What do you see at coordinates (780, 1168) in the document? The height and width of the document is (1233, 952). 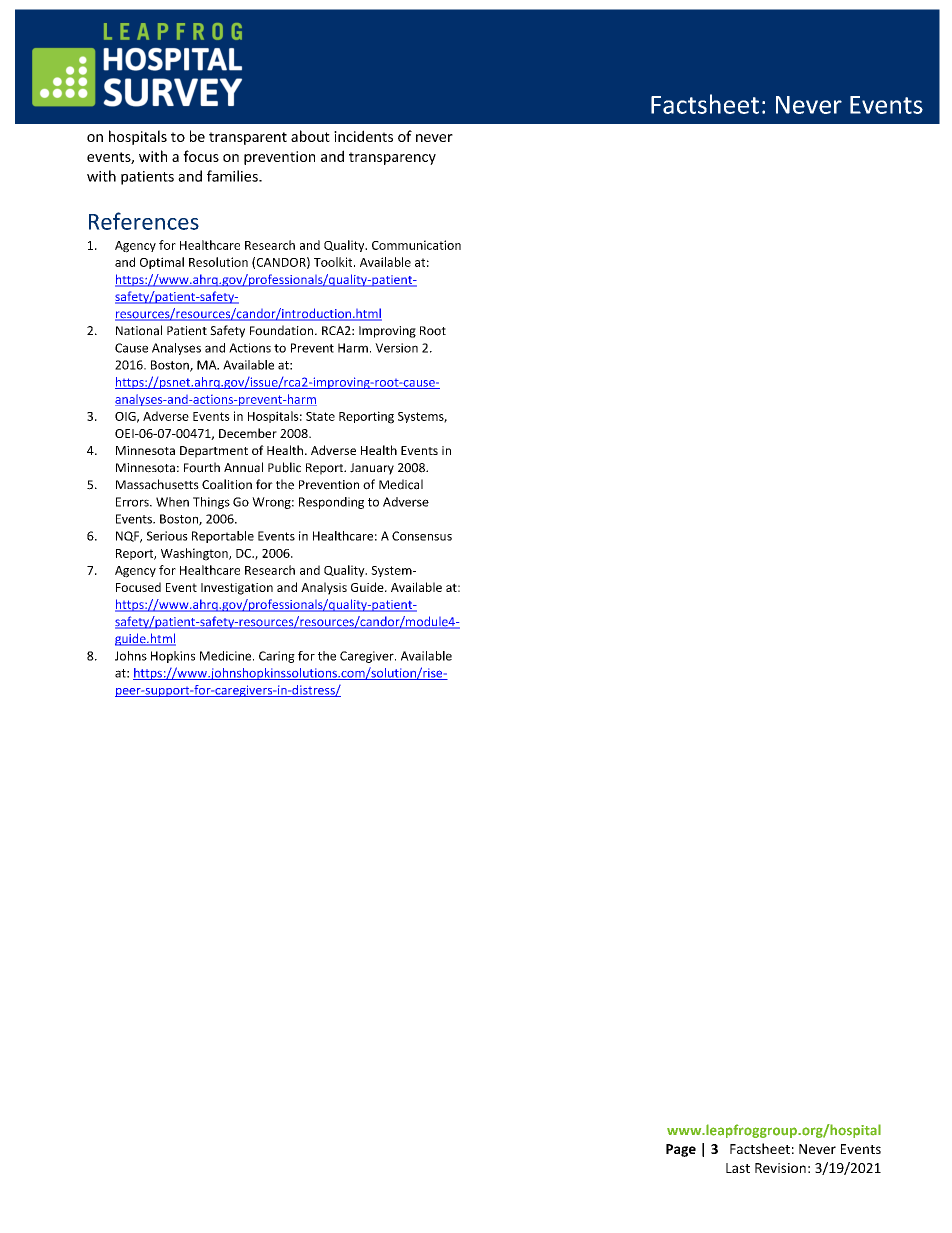 I see `Revision` at bounding box center [780, 1168].
